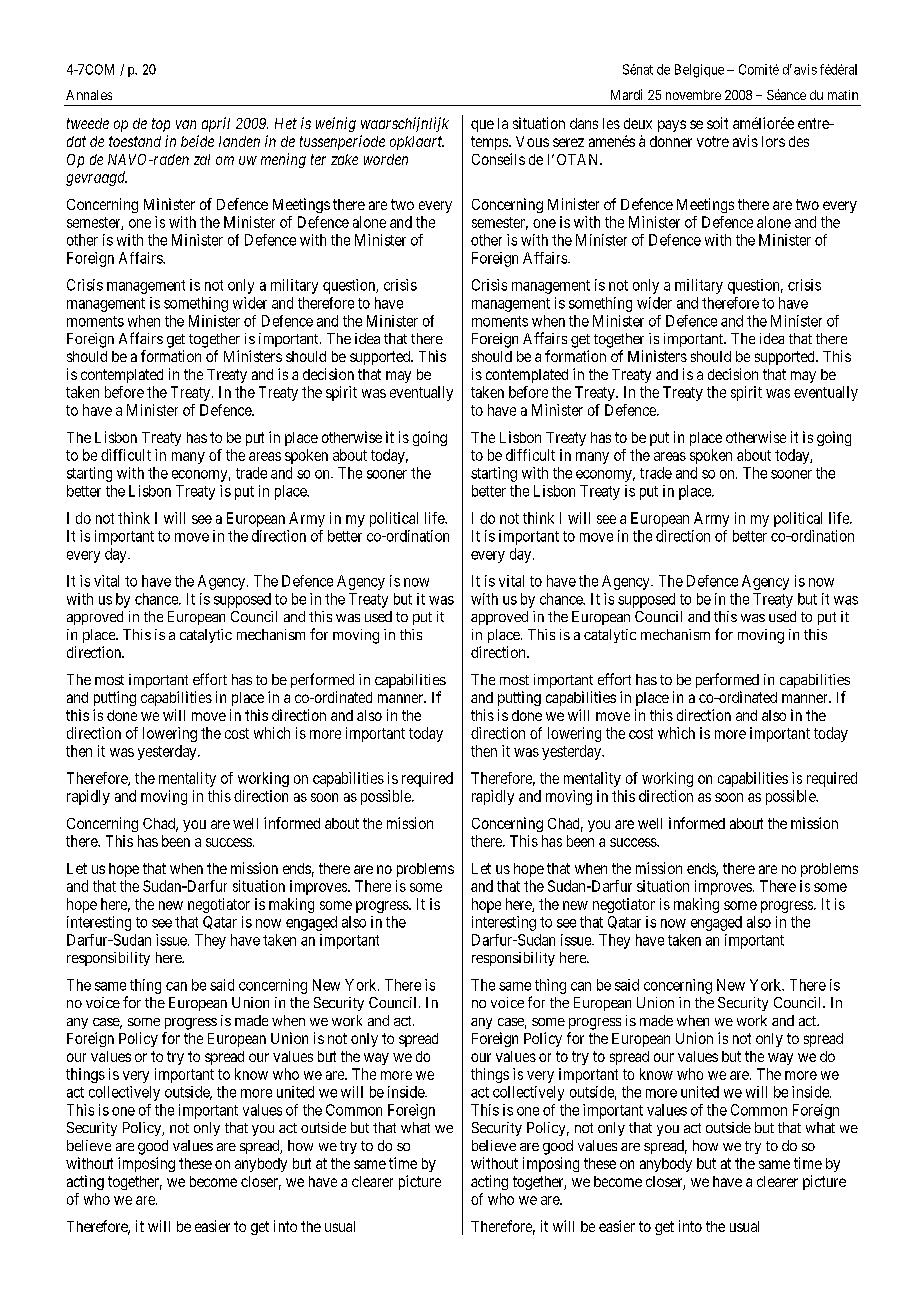  What do you see at coordinates (584, 123) in the page?
I see `dans` at bounding box center [584, 123].
